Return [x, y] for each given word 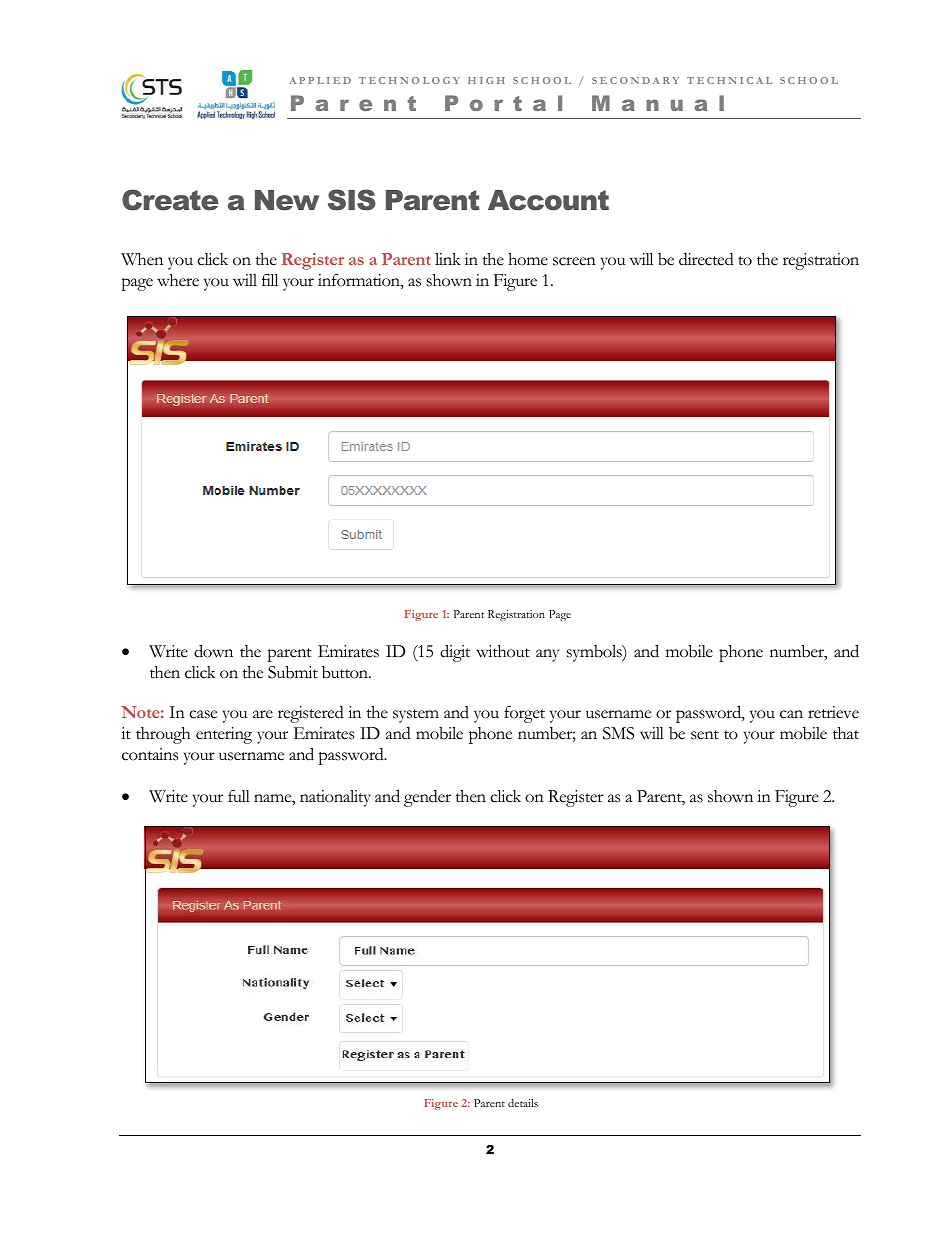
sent [705, 735]
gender [427, 798]
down [213, 651]
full [239, 796]
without [503, 651]
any [547, 655]
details [523, 1103]
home [528, 259]
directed [706, 259]
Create [170, 200]
